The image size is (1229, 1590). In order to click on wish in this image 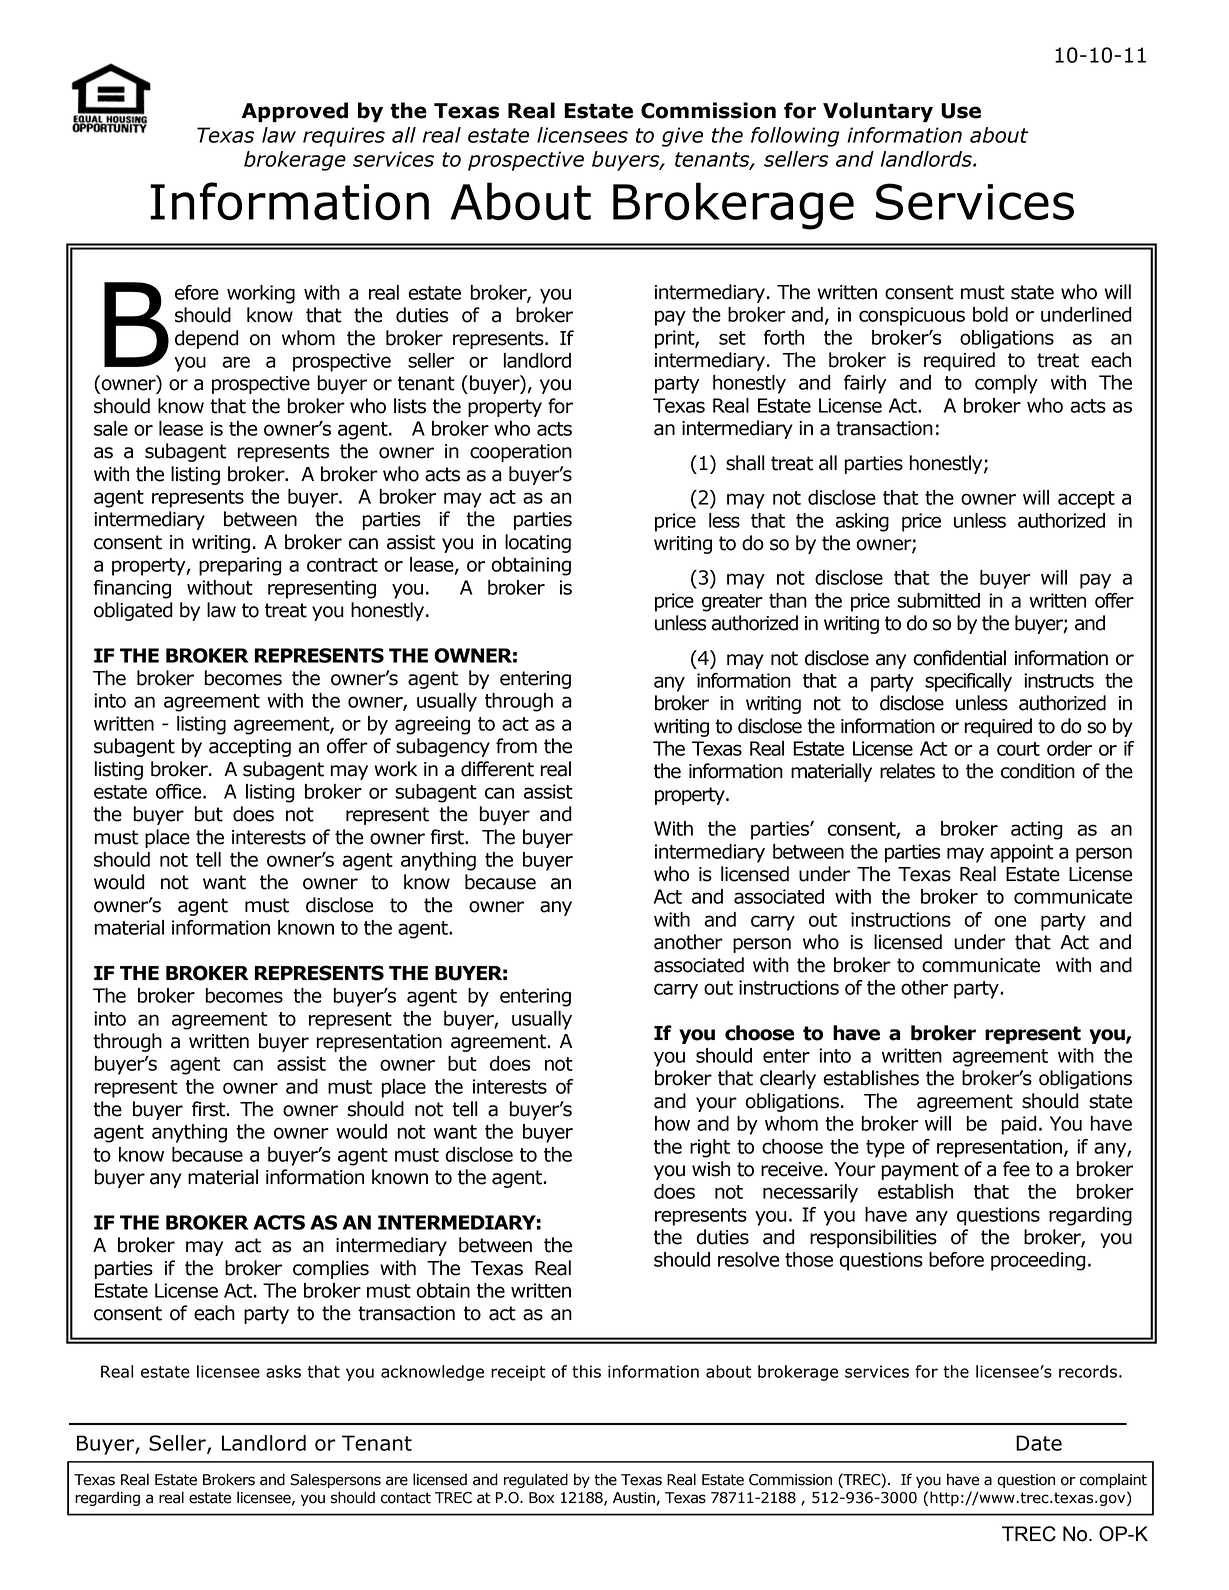, I will do `click(711, 1169)`.
